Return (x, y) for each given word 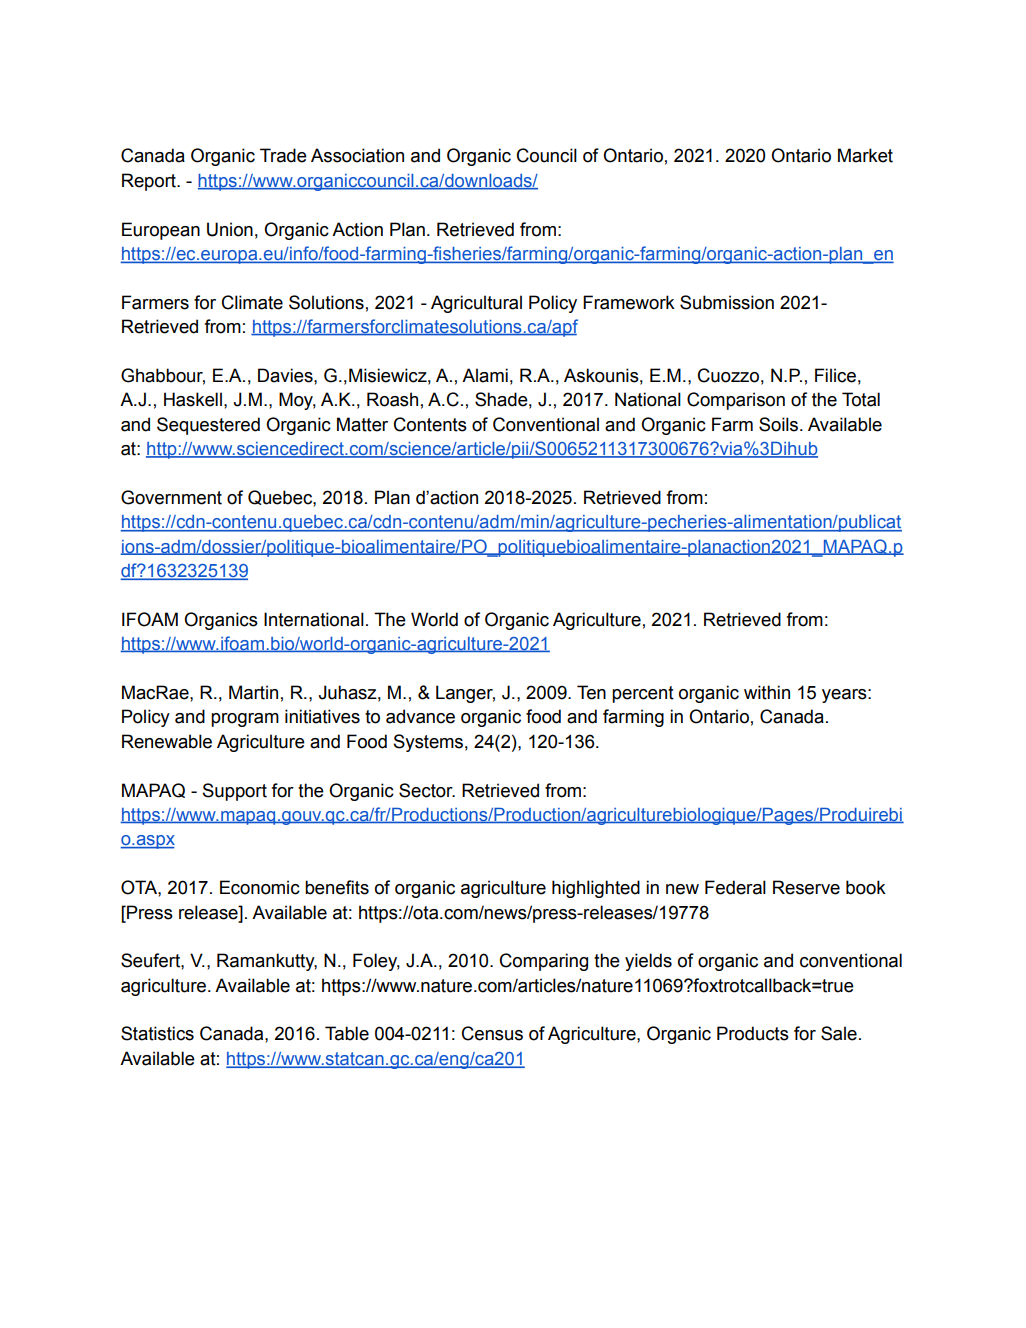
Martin (253, 692)
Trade (283, 155)
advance (420, 716)
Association (357, 155)
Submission (727, 302)
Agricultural (476, 304)
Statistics (157, 1033)
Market (865, 155)
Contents (430, 424)
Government (171, 497)
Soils (780, 424)
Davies (286, 375)
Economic (260, 887)
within (767, 692)
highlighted (596, 889)
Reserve (806, 887)
